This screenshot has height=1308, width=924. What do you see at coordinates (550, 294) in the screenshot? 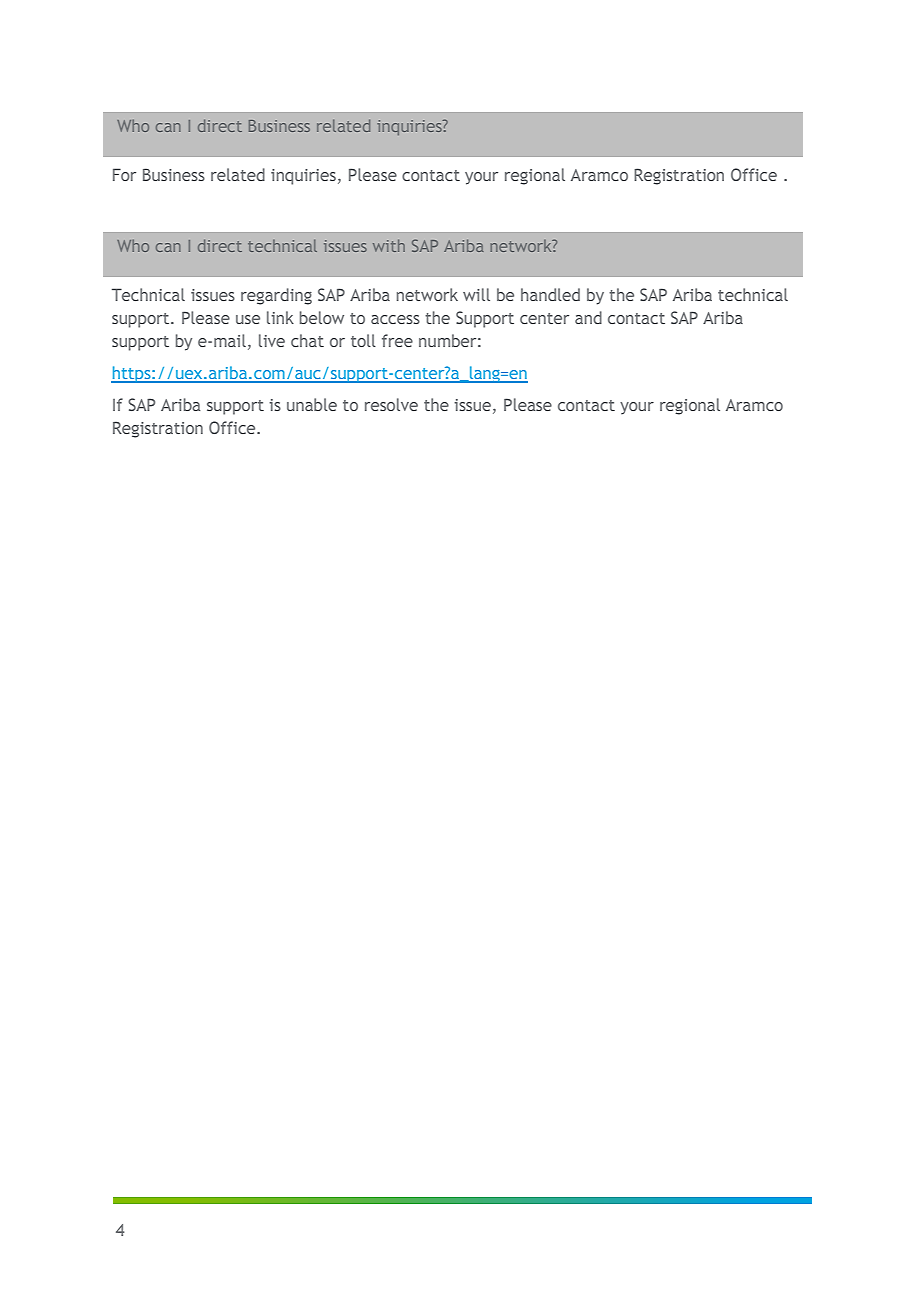
I see `handled` at bounding box center [550, 294].
